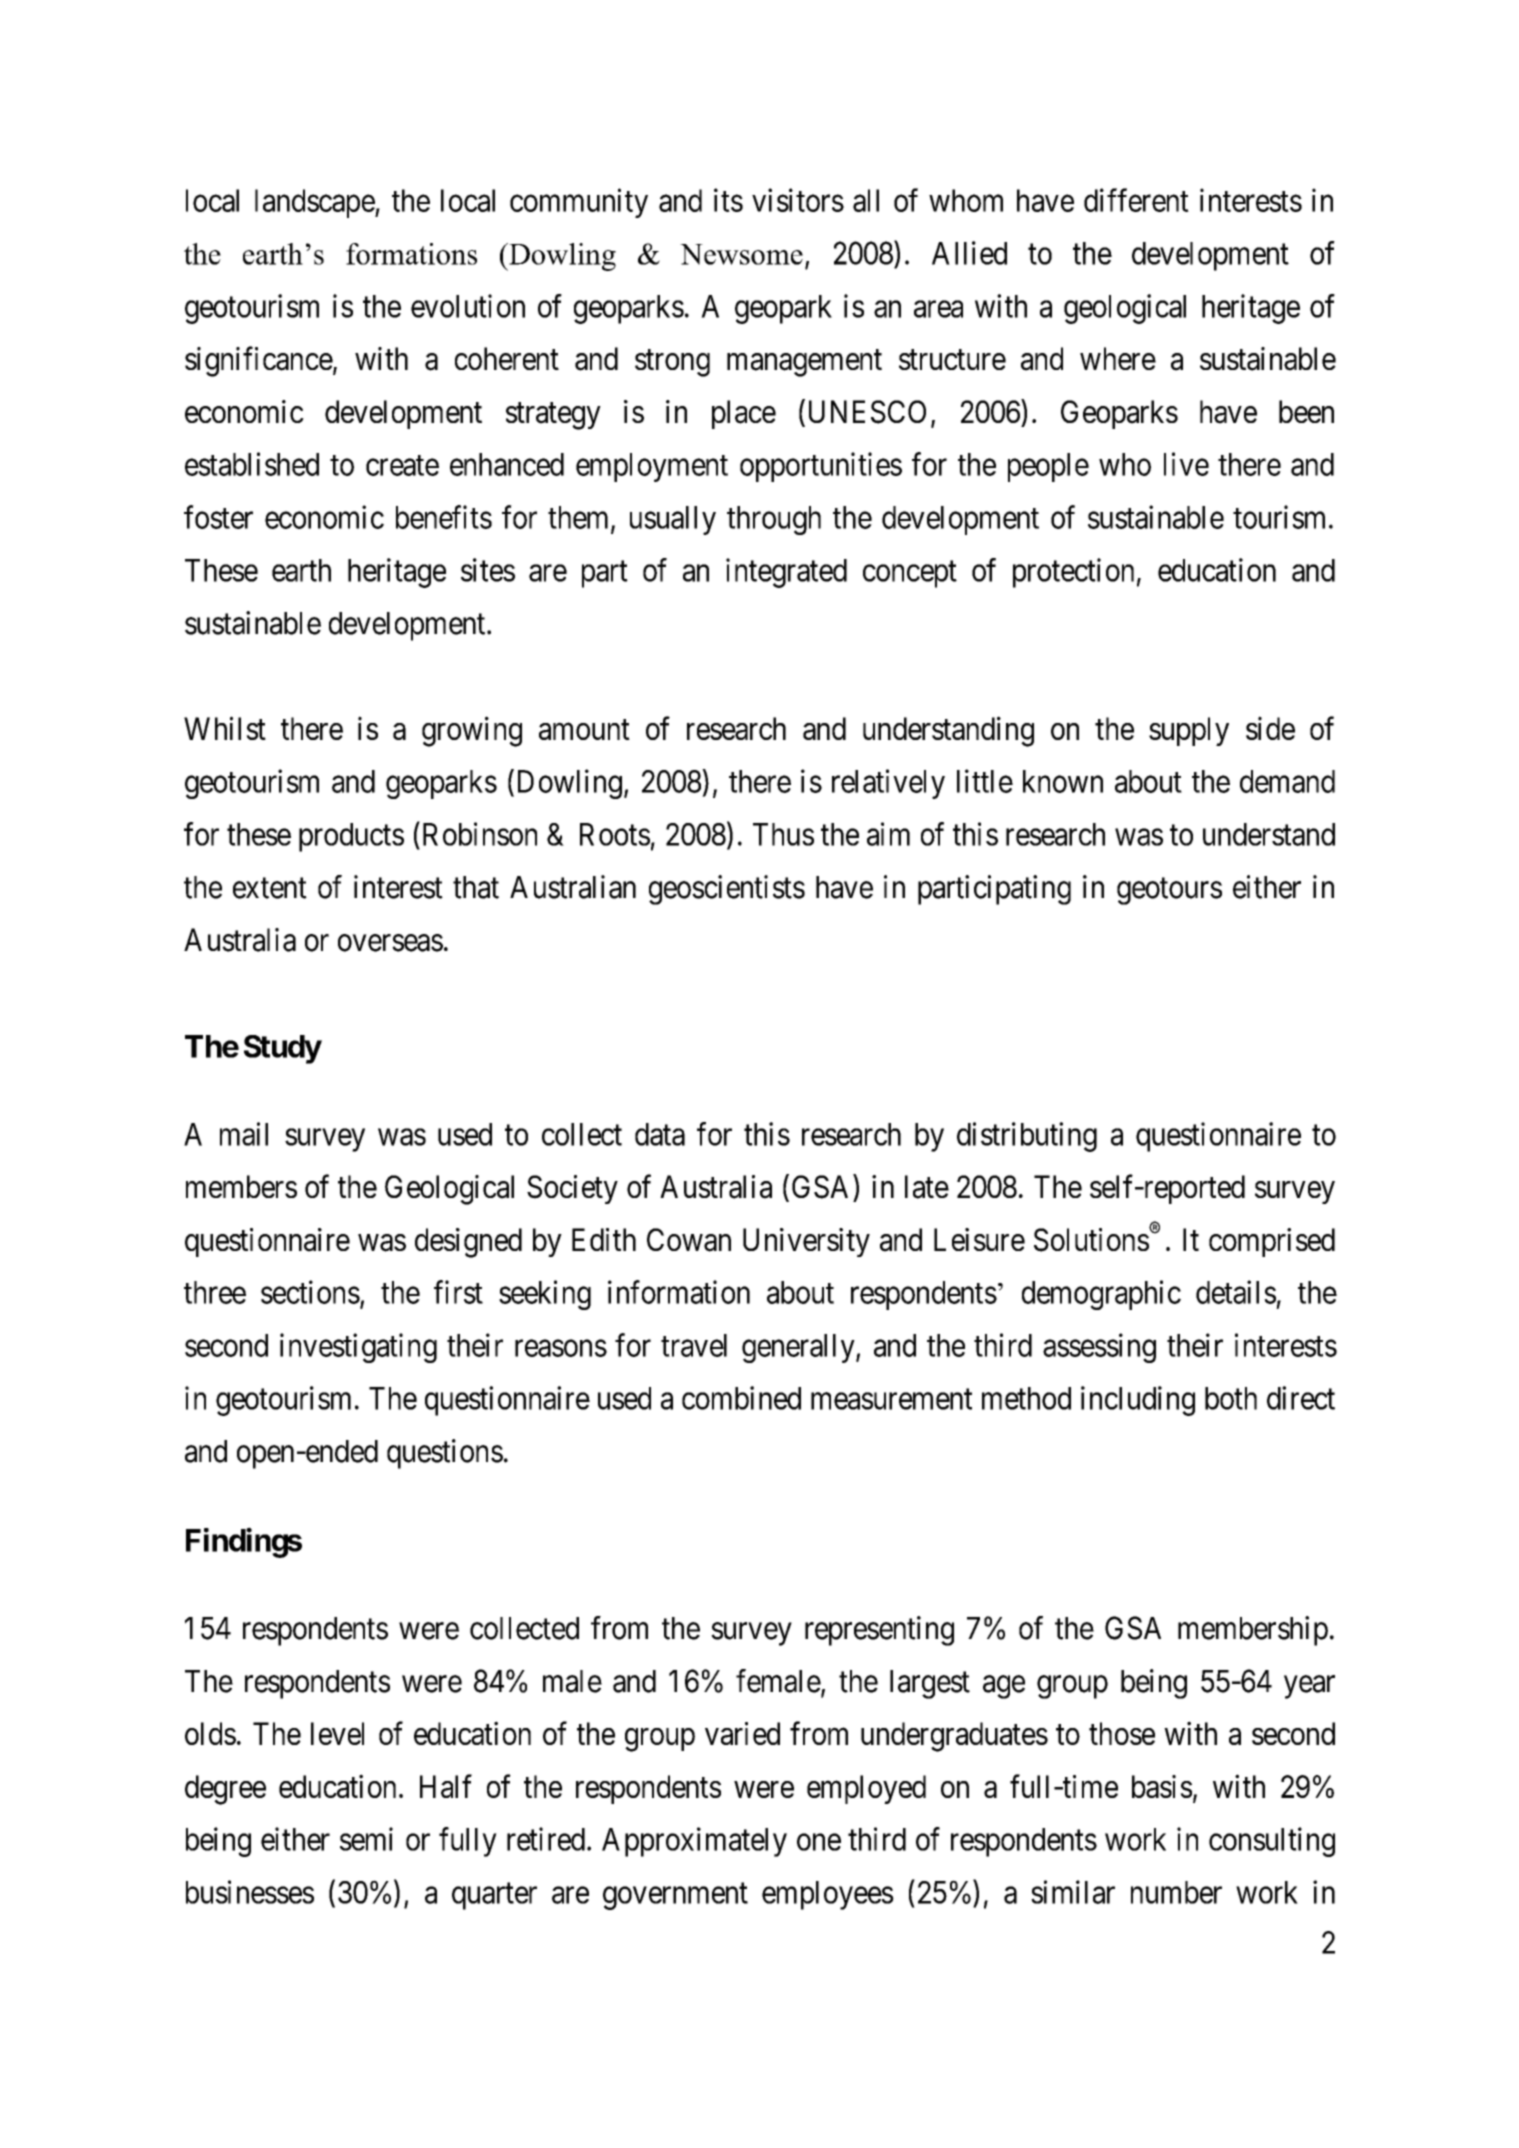 The image size is (1519, 2148). What do you see at coordinates (741, 254) in the page?
I see `Newsome` at bounding box center [741, 254].
